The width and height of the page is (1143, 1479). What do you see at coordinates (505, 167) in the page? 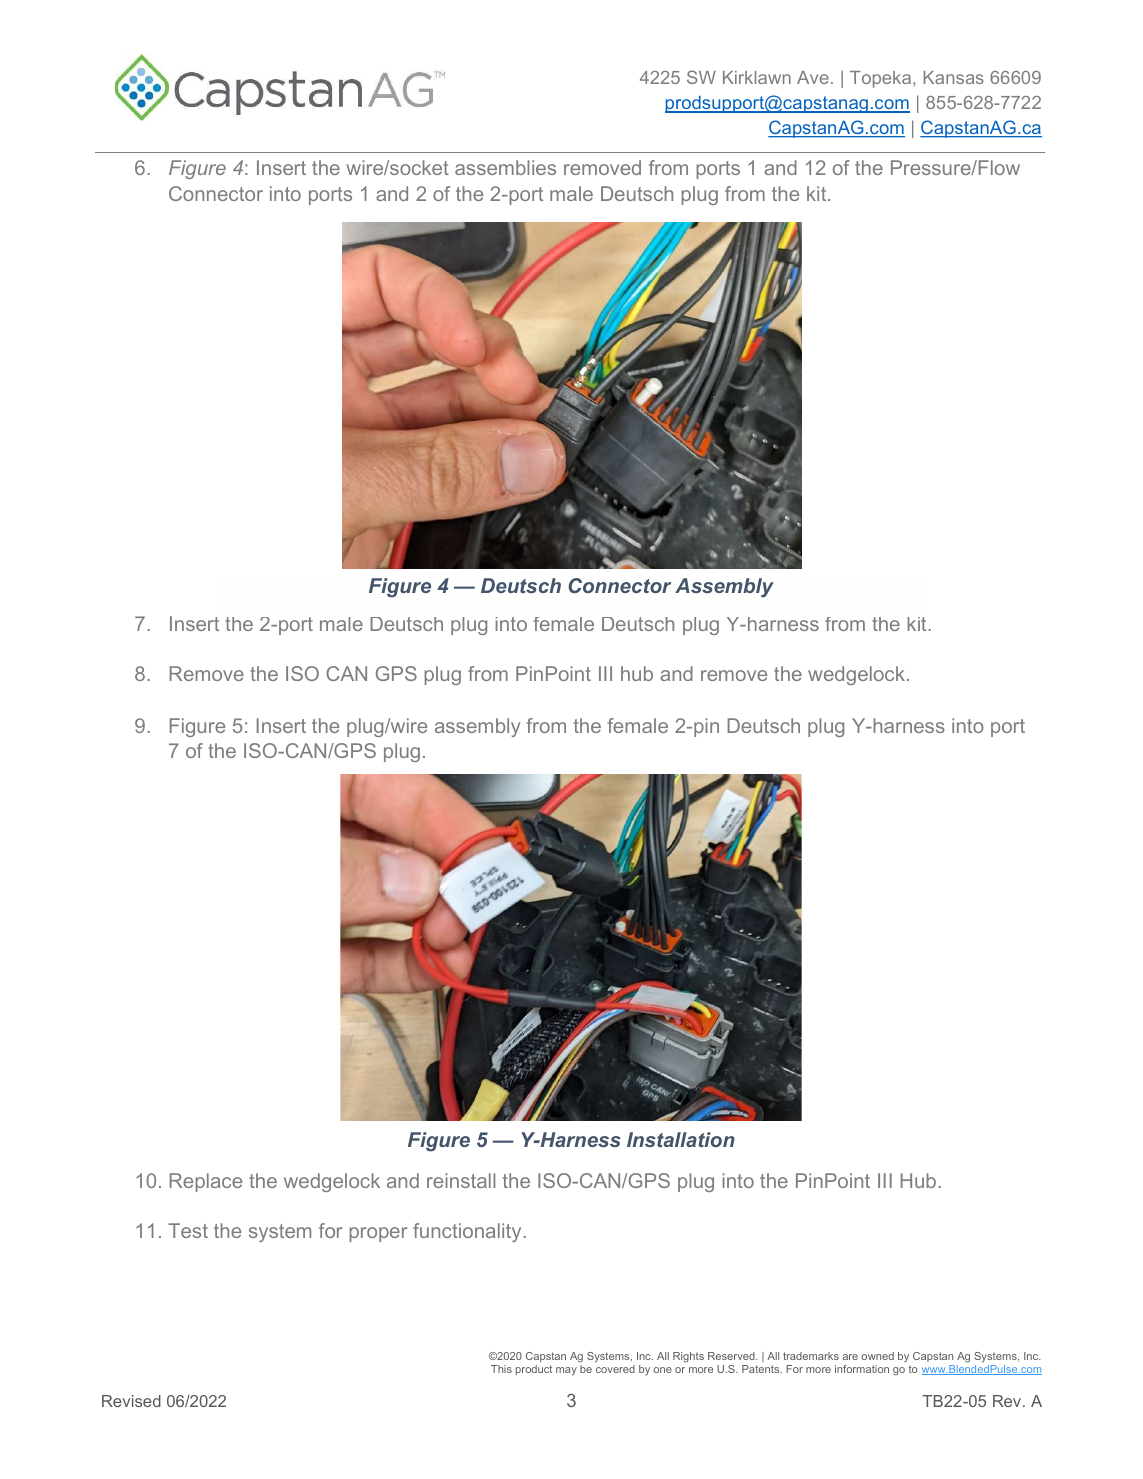
I see `assemblies` at bounding box center [505, 167].
